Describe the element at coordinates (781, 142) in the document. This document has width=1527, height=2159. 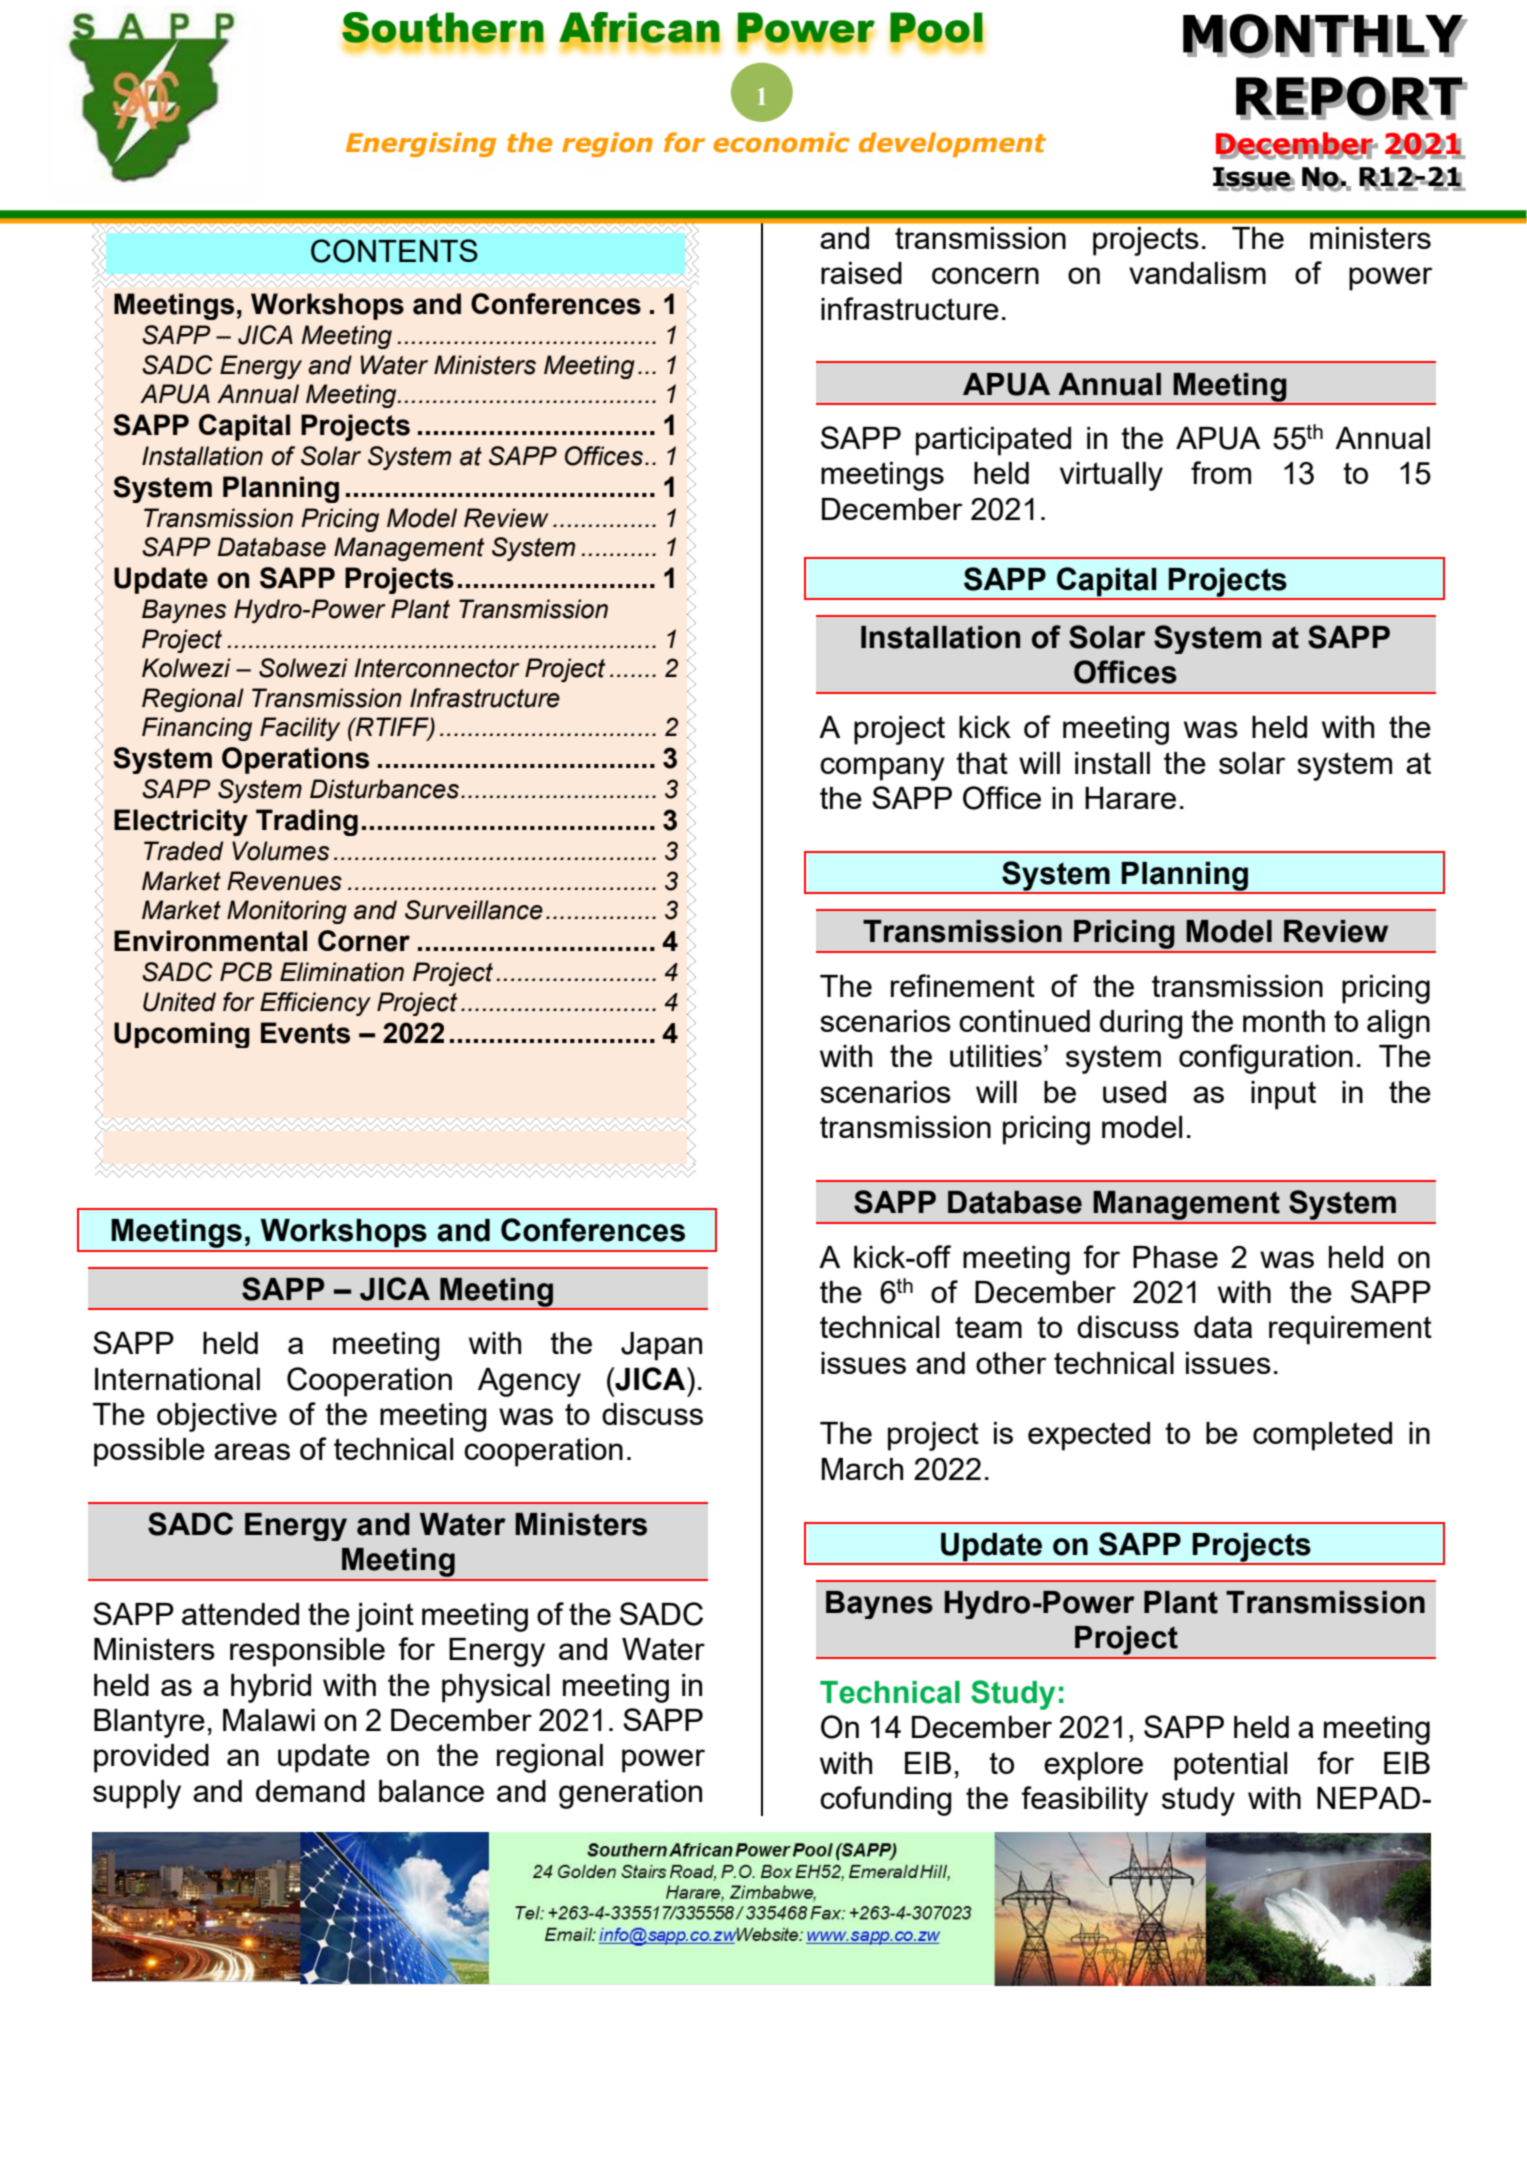
I see `economic` at that location.
